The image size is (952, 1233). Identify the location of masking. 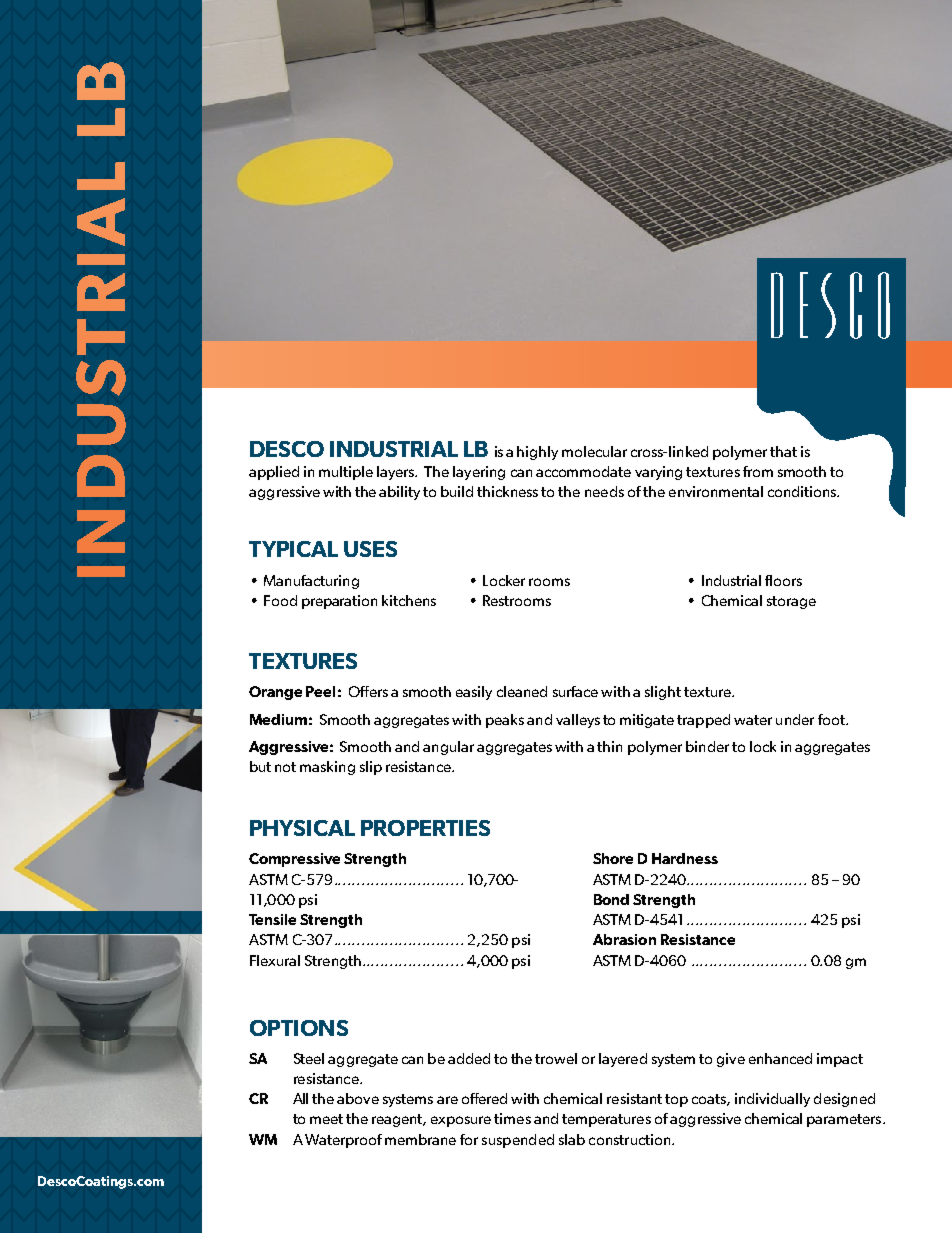
(327, 768).
